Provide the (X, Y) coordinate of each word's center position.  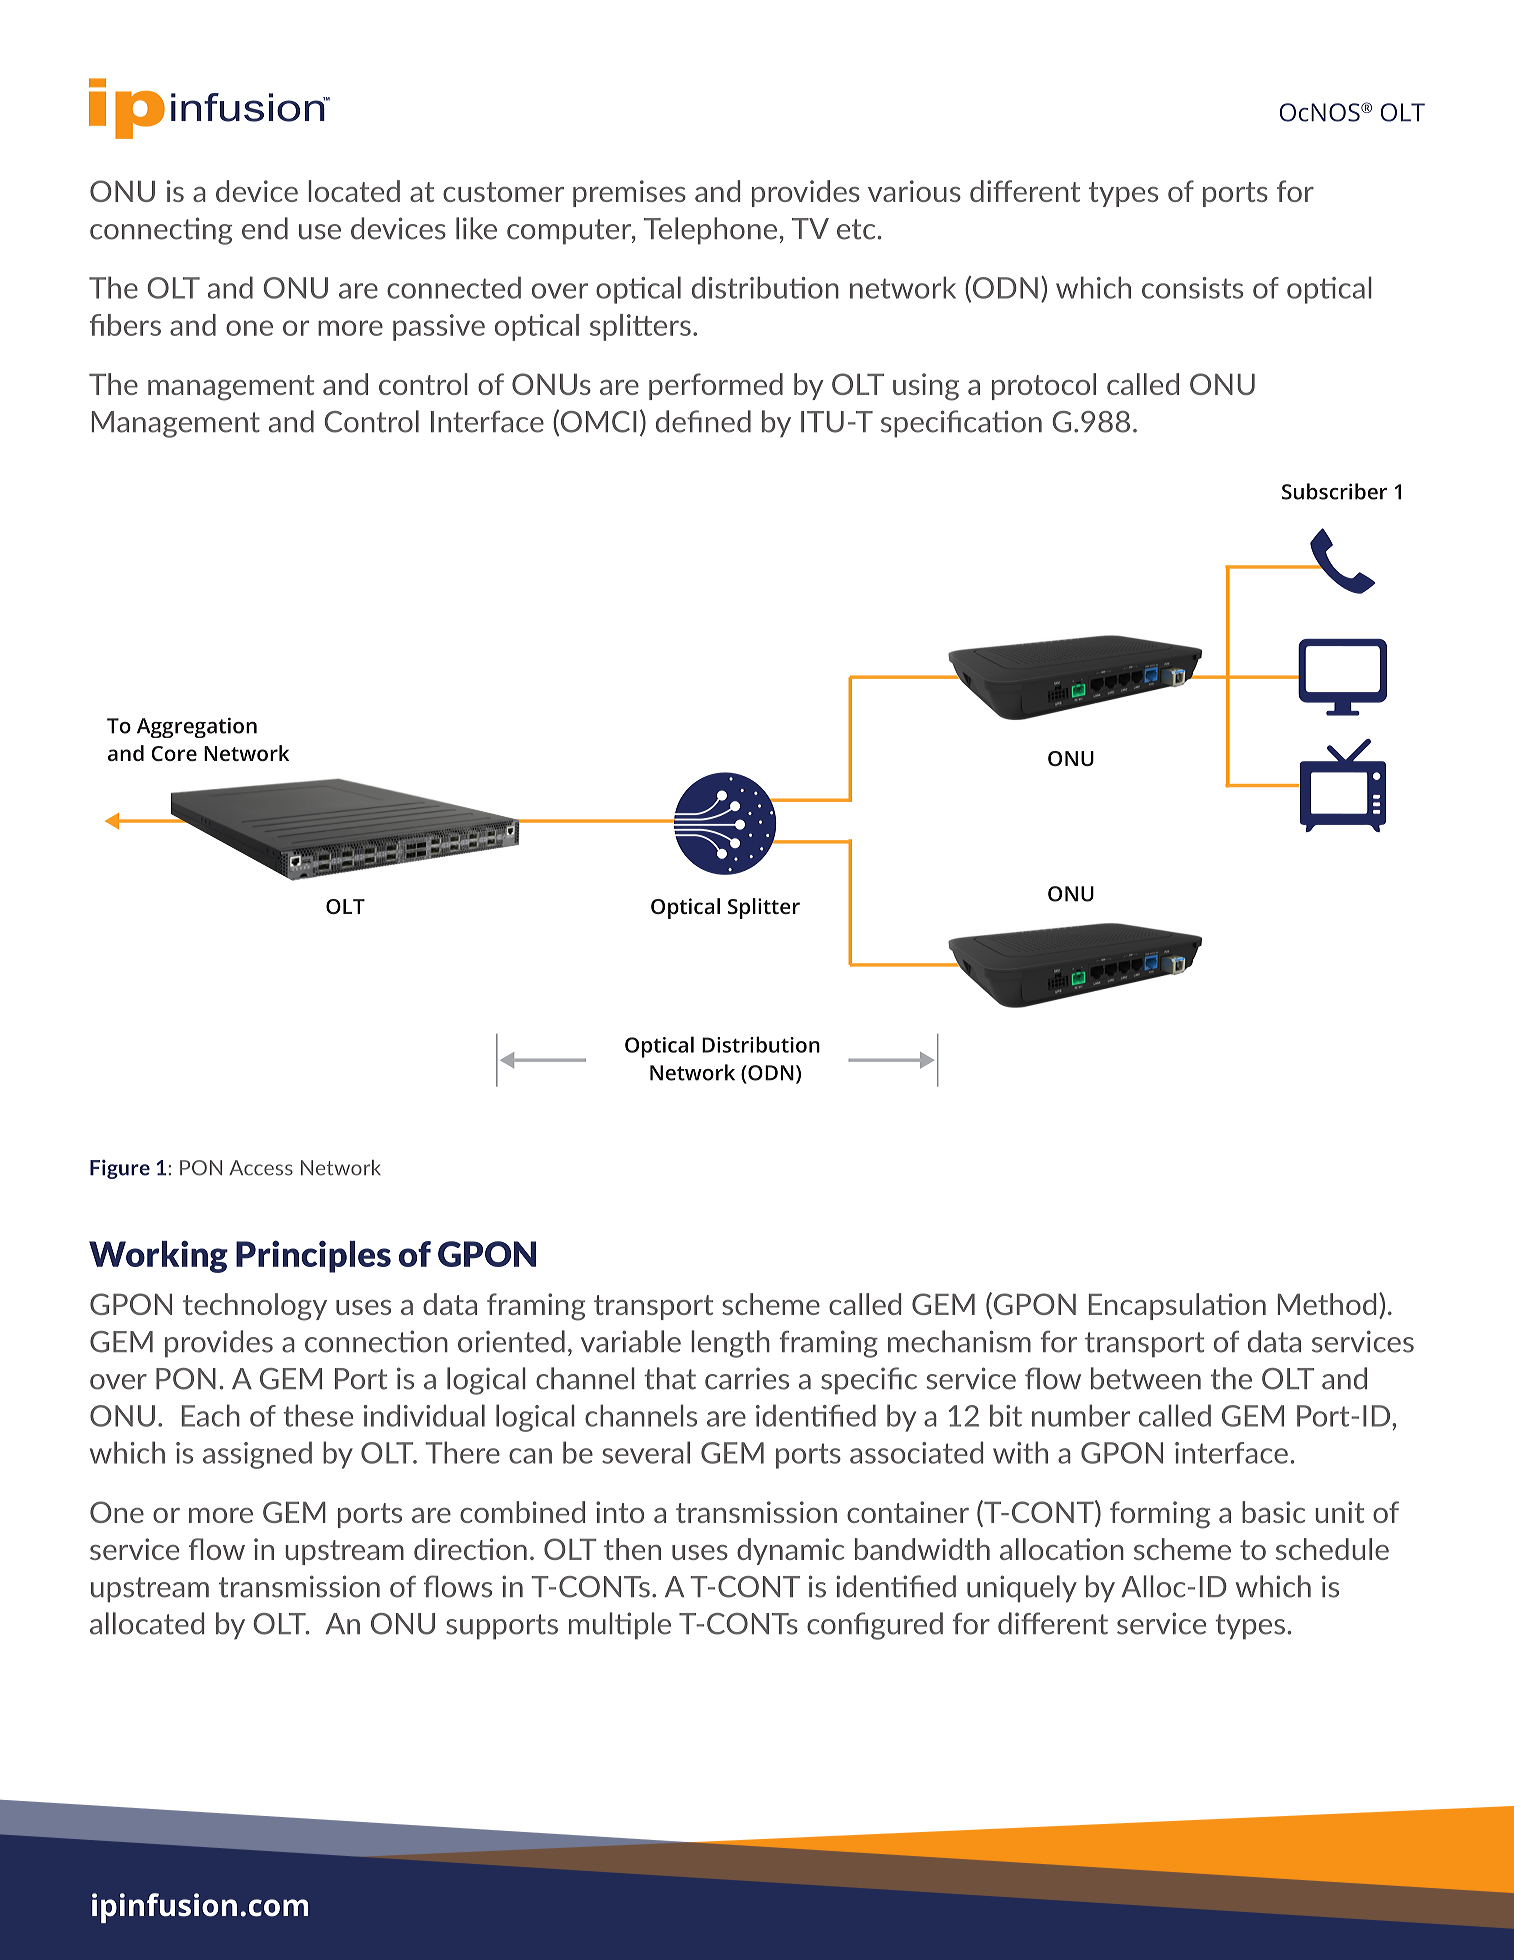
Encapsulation (1177, 1306)
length (730, 1344)
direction (470, 1549)
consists (1192, 288)
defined (703, 421)
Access (261, 1168)
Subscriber (1334, 491)
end (265, 228)
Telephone (710, 231)
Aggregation (197, 727)
